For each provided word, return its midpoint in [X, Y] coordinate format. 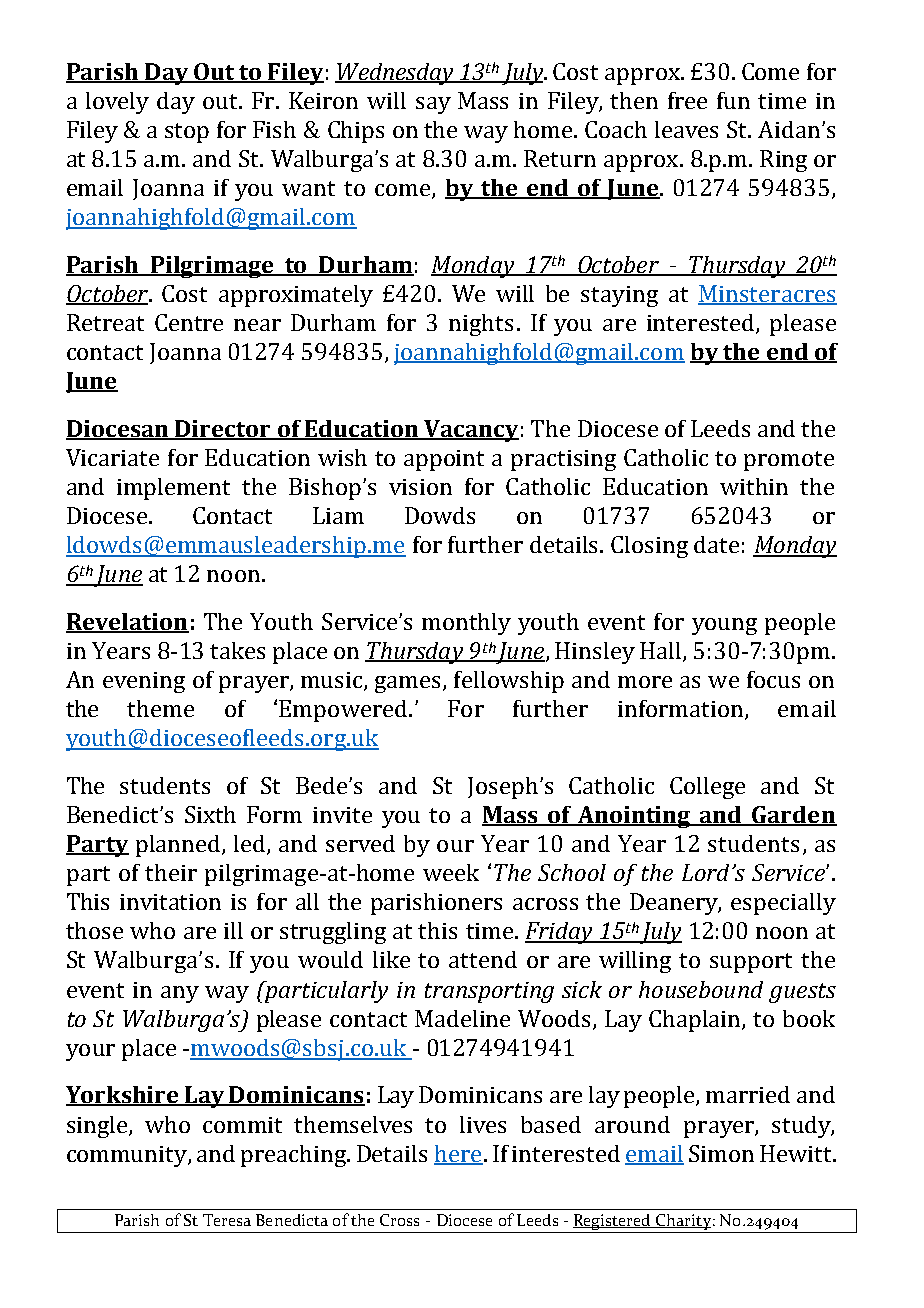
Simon [721, 1153]
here [458, 1155]
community [128, 1156]
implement [173, 489]
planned [179, 846]
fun [733, 100]
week [451, 872]
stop [187, 133]
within [754, 486]
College [707, 788]
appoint [444, 460]
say [433, 105]
